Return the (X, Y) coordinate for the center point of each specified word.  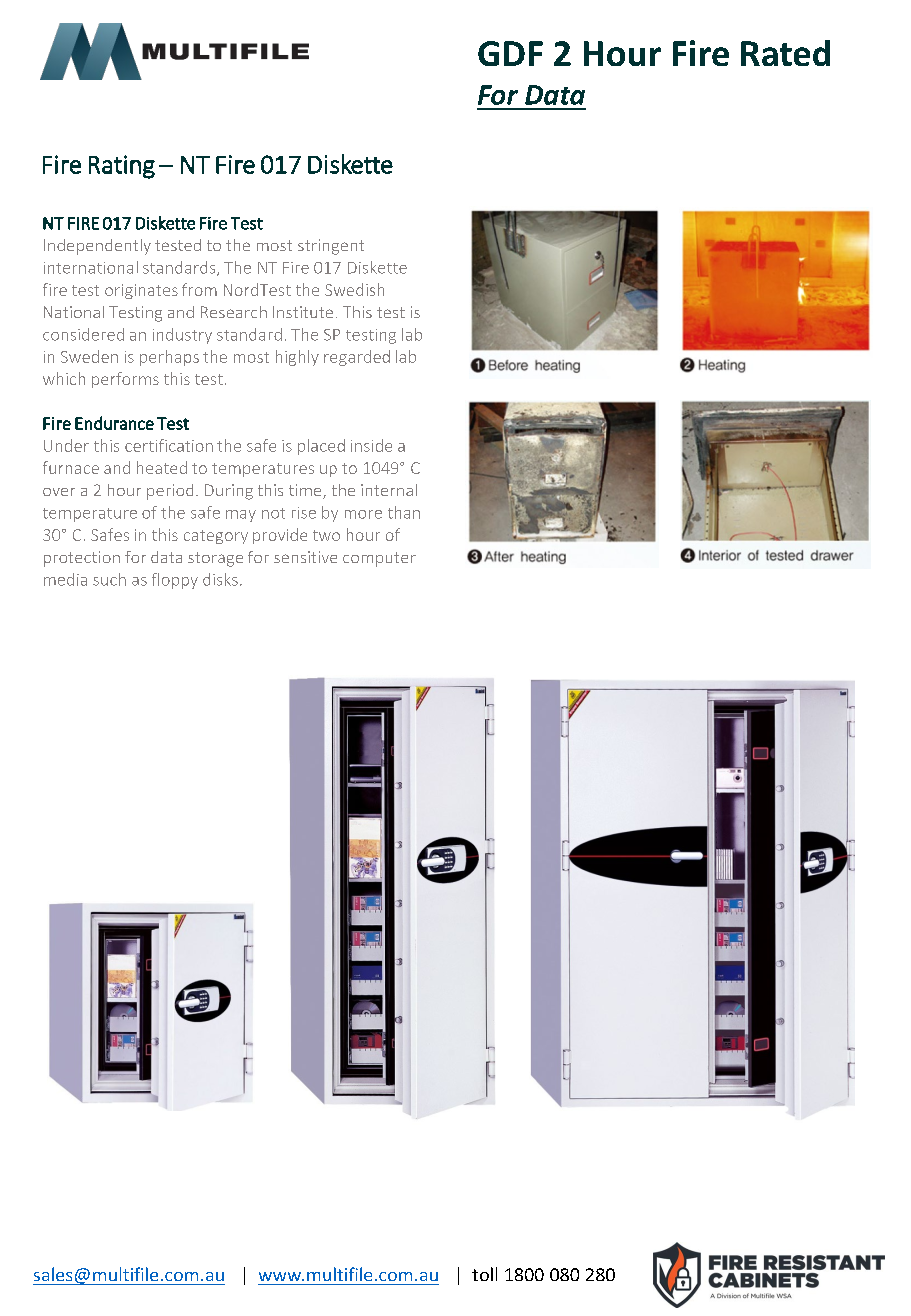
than (404, 512)
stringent (331, 247)
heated (162, 467)
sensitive (305, 557)
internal (389, 490)
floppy (175, 581)
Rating (122, 167)
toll (484, 1274)
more (363, 514)
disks (220, 579)
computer (379, 559)
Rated (785, 53)
